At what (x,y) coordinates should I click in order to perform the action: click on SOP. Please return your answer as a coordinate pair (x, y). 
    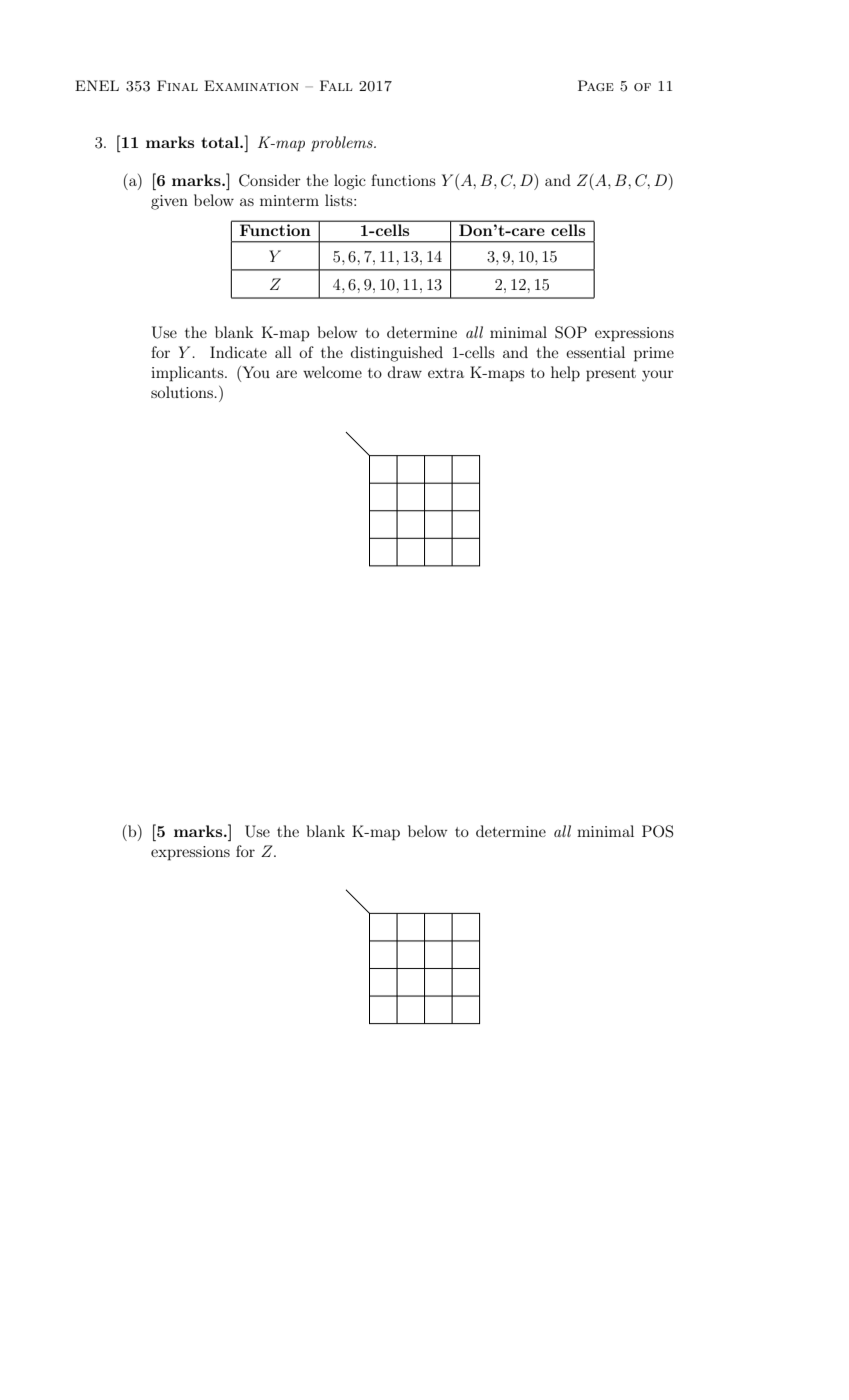
    Looking at the image, I should click on (571, 332).
